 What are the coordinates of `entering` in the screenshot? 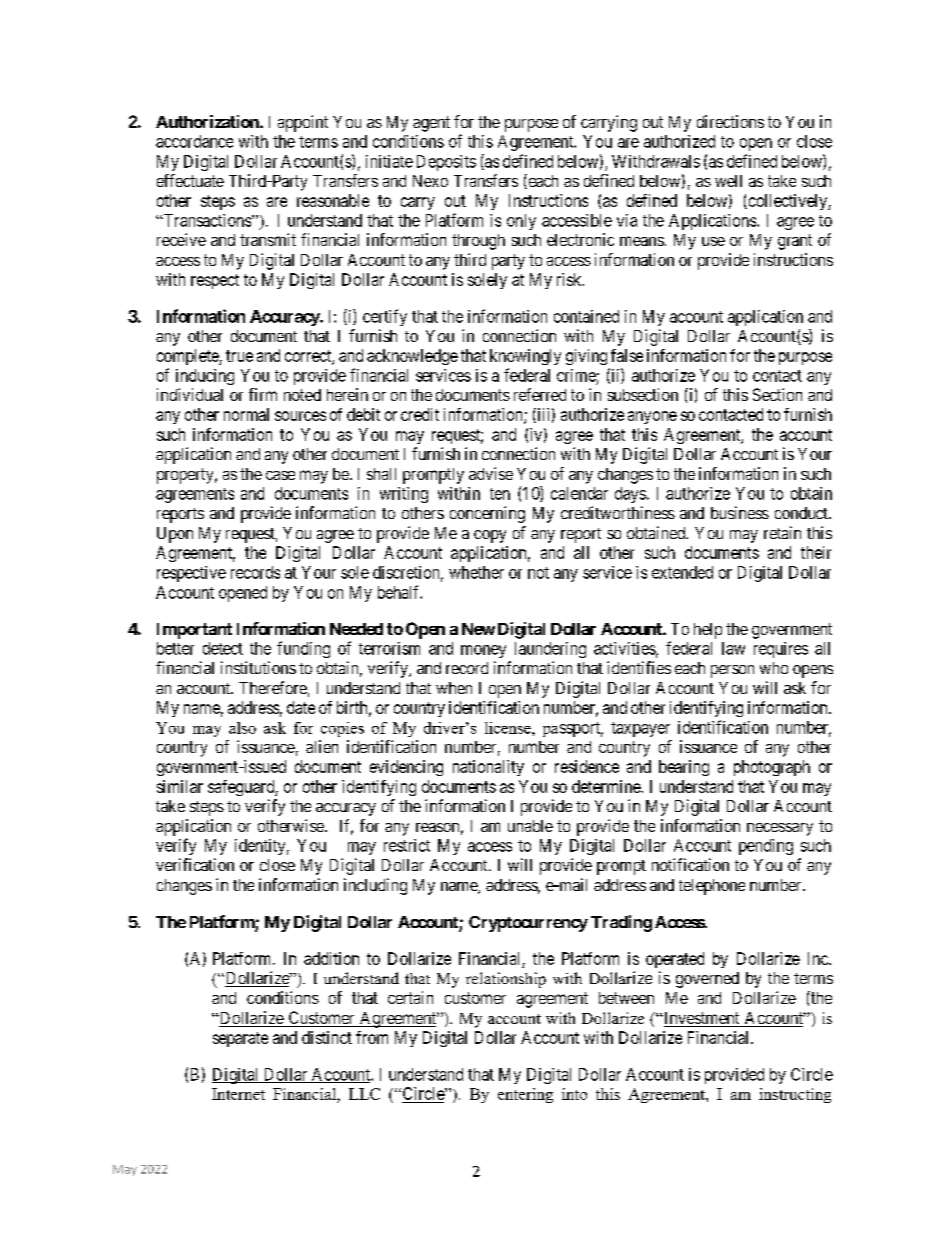 It's located at (525, 1095).
